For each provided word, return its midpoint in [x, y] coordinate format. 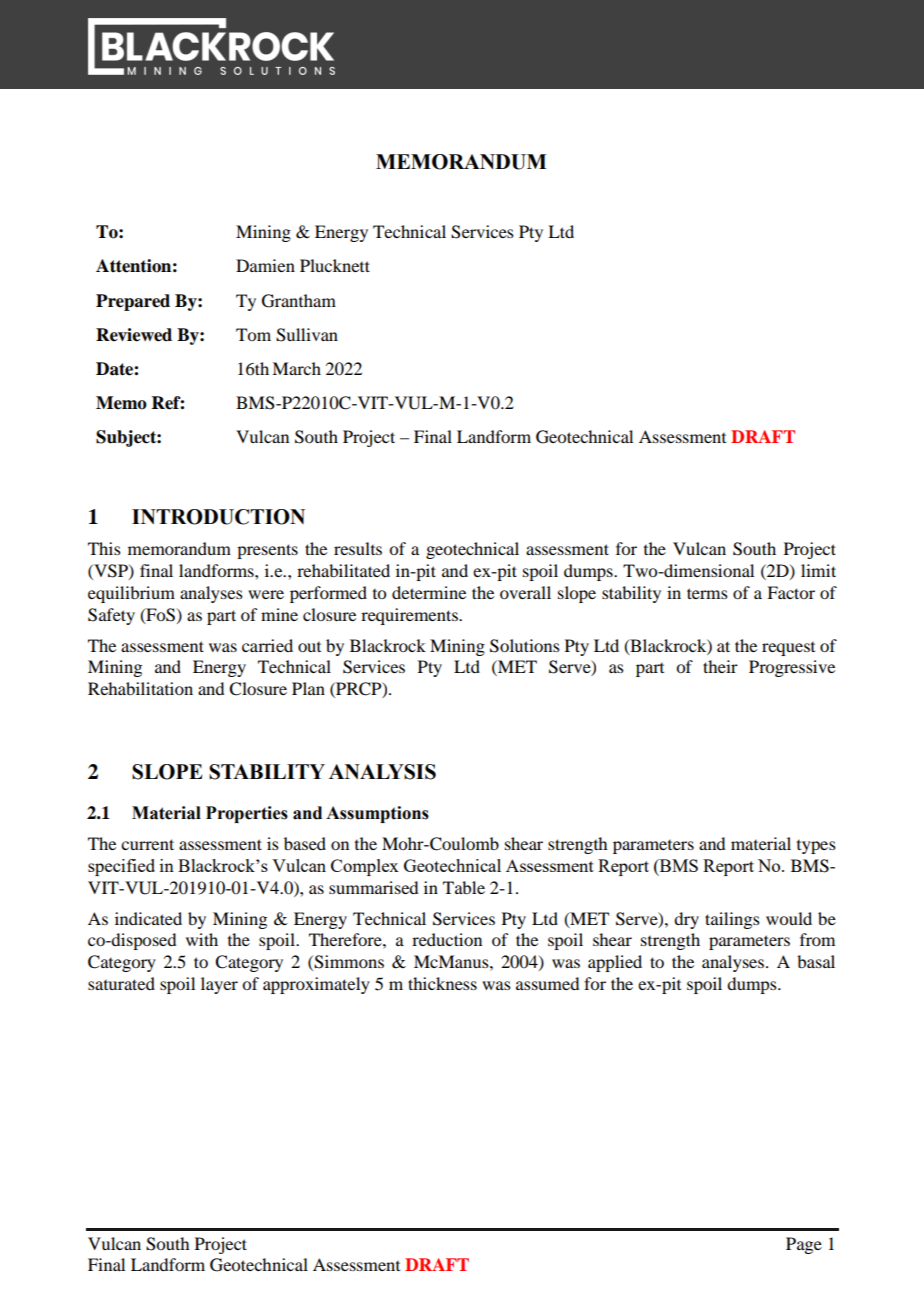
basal [816, 961]
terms [707, 593]
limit [818, 570]
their [720, 666]
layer [219, 985]
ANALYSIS [382, 772]
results [358, 548]
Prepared [133, 302]
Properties [247, 814]
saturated [121, 983]
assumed [547, 983]
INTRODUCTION [218, 517]
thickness [442, 983]
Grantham [299, 301]
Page [804, 1245]
